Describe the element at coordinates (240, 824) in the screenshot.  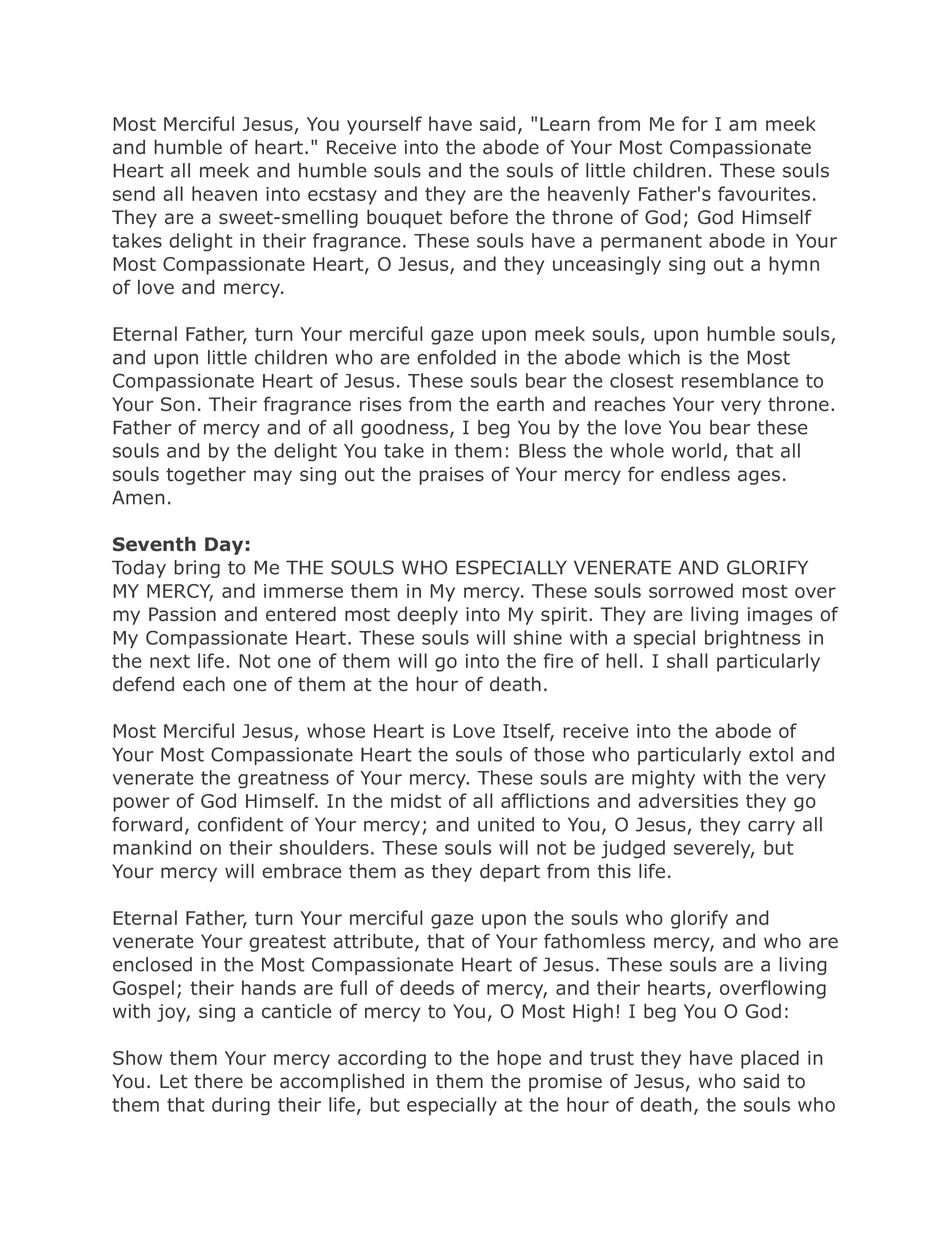
I see `confident` at that location.
